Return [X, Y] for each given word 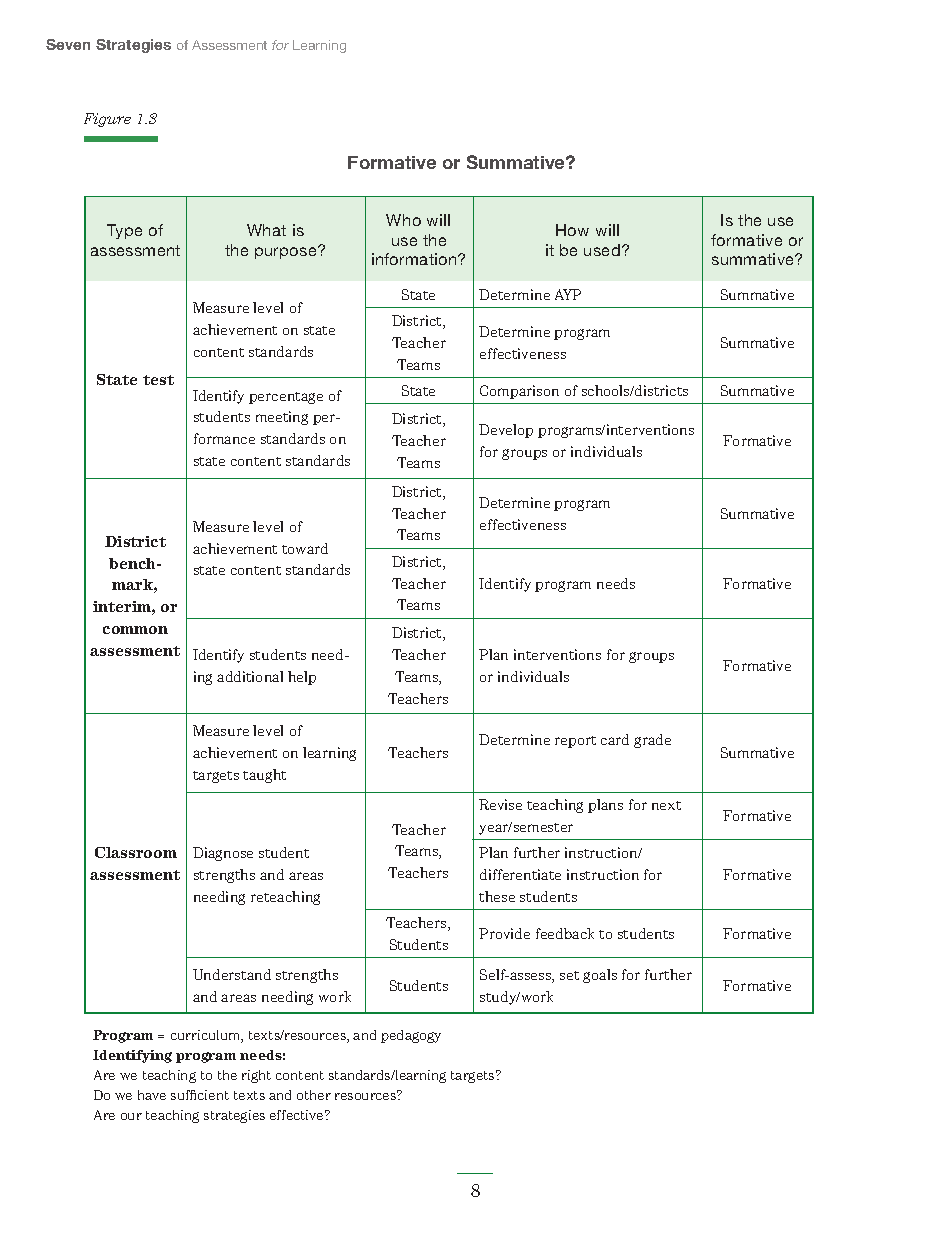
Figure [107, 120]
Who [403, 220]
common [135, 630]
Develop [506, 431]
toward [305, 548]
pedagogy [411, 1036]
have [152, 1095]
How [572, 230]
